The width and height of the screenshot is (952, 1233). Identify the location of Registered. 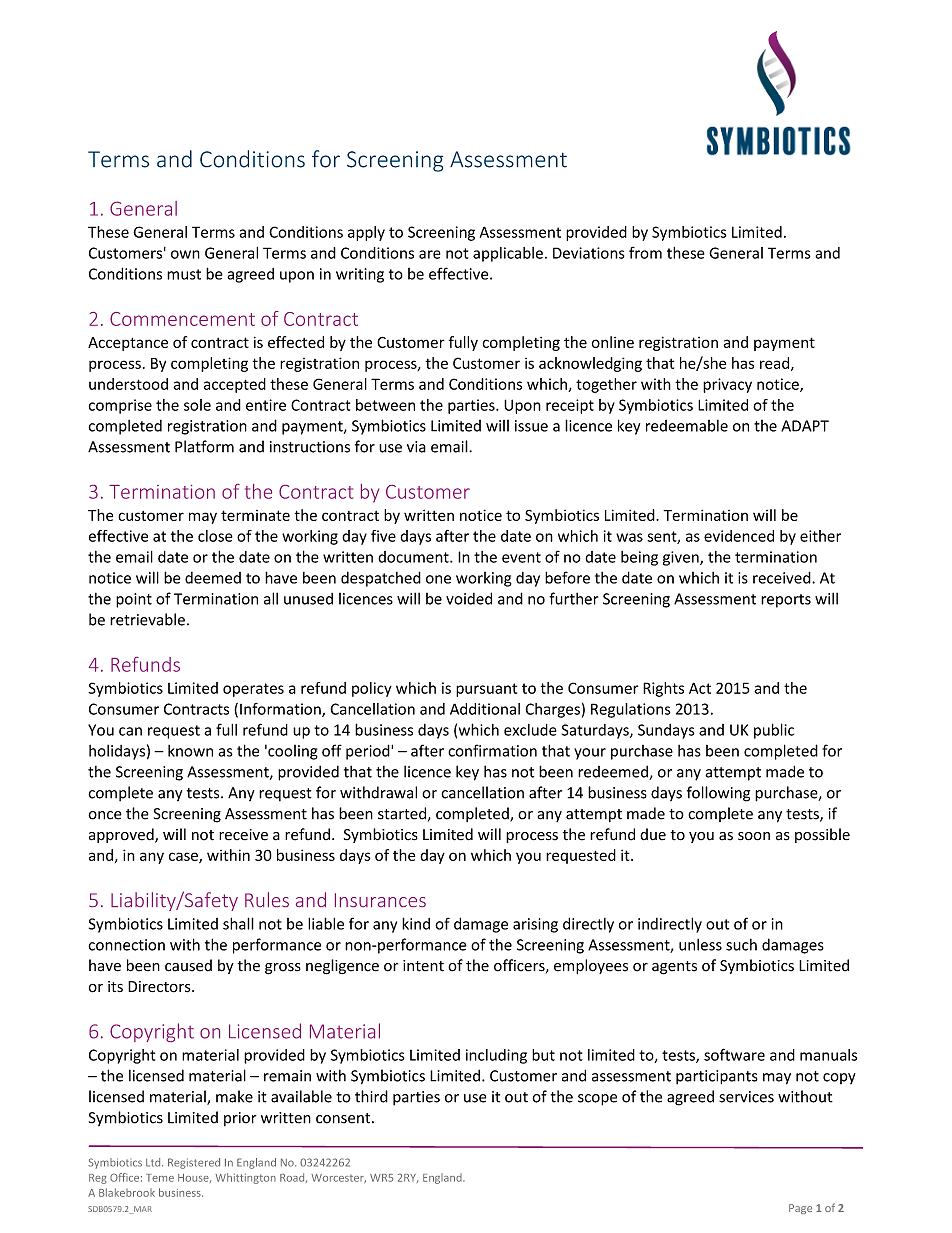
(194, 1163).
